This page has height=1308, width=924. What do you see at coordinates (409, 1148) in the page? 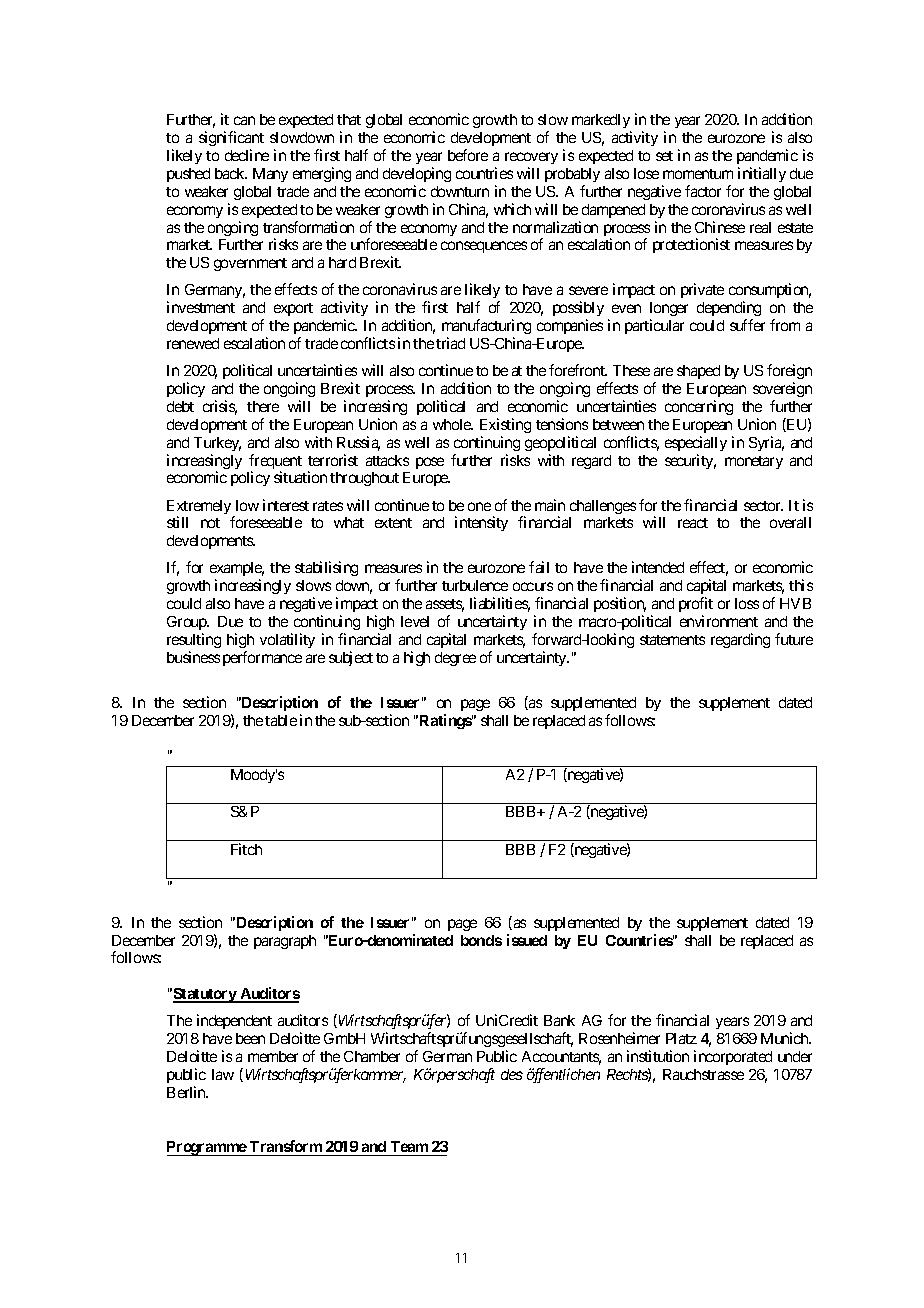
I see `Team` at bounding box center [409, 1148].
